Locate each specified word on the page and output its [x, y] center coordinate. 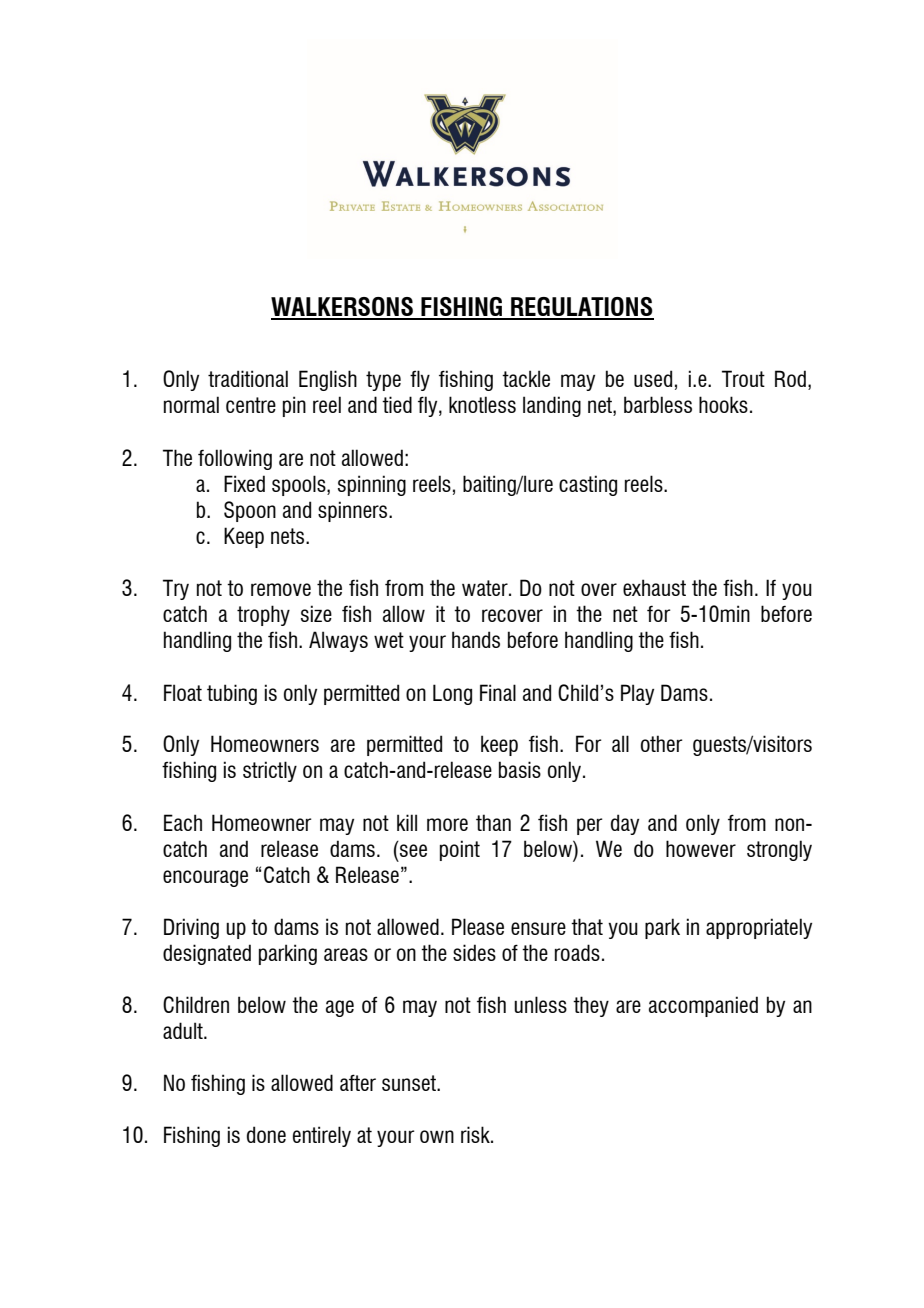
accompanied [703, 1006]
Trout [743, 378]
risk [476, 1134]
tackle [526, 378]
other [662, 743]
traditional [248, 378]
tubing [232, 694]
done [266, 1134]
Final [498, 692]
